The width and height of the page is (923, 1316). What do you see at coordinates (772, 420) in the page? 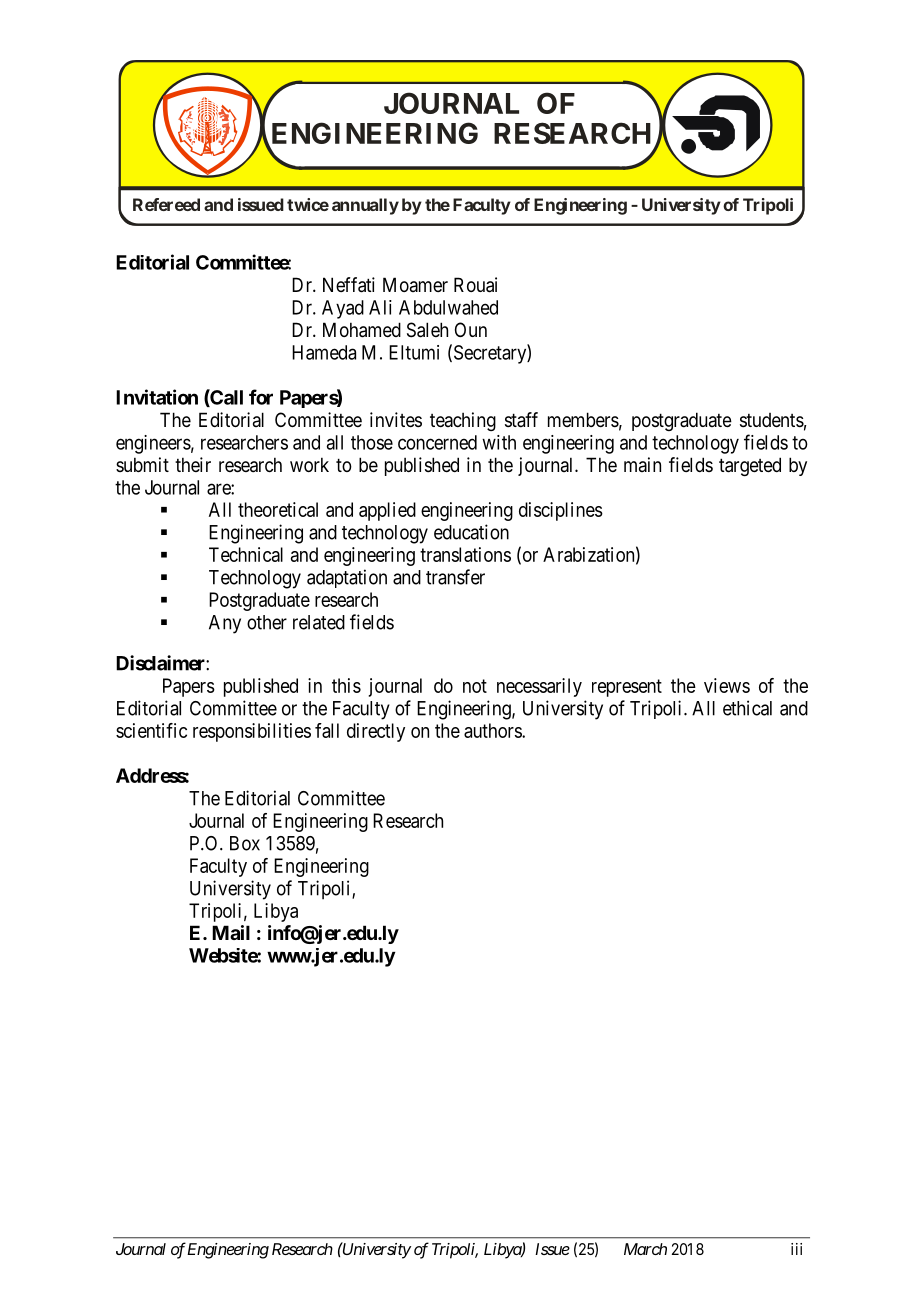
I see `students` at bounding box center [772, 420].
